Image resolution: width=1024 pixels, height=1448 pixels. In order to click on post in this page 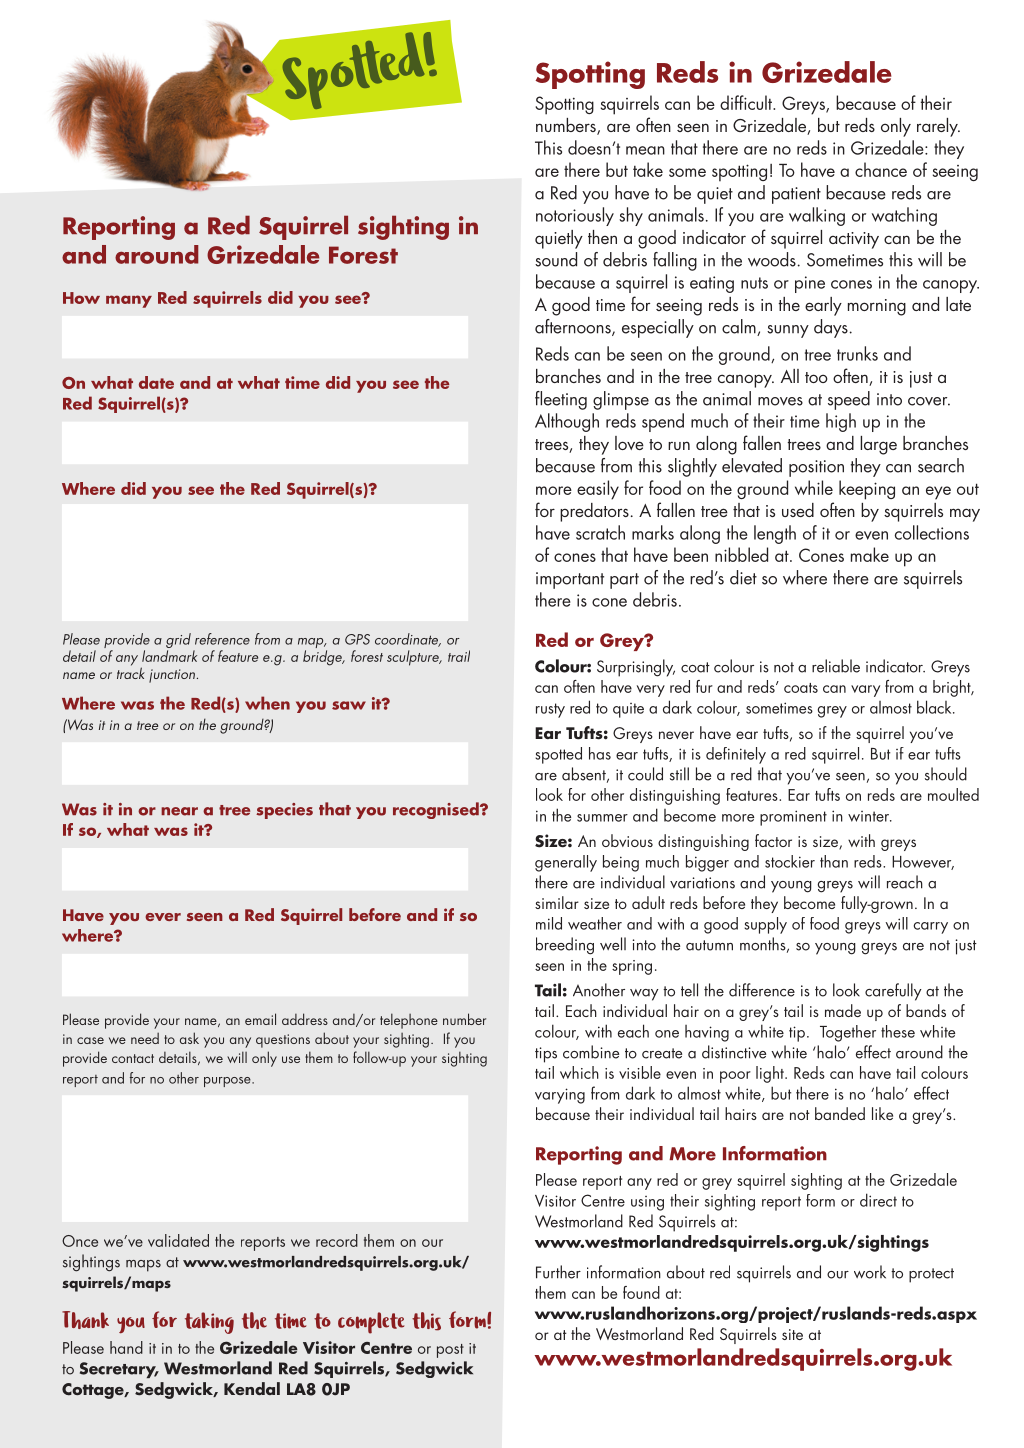, I will do `click(450, 1351)`.
